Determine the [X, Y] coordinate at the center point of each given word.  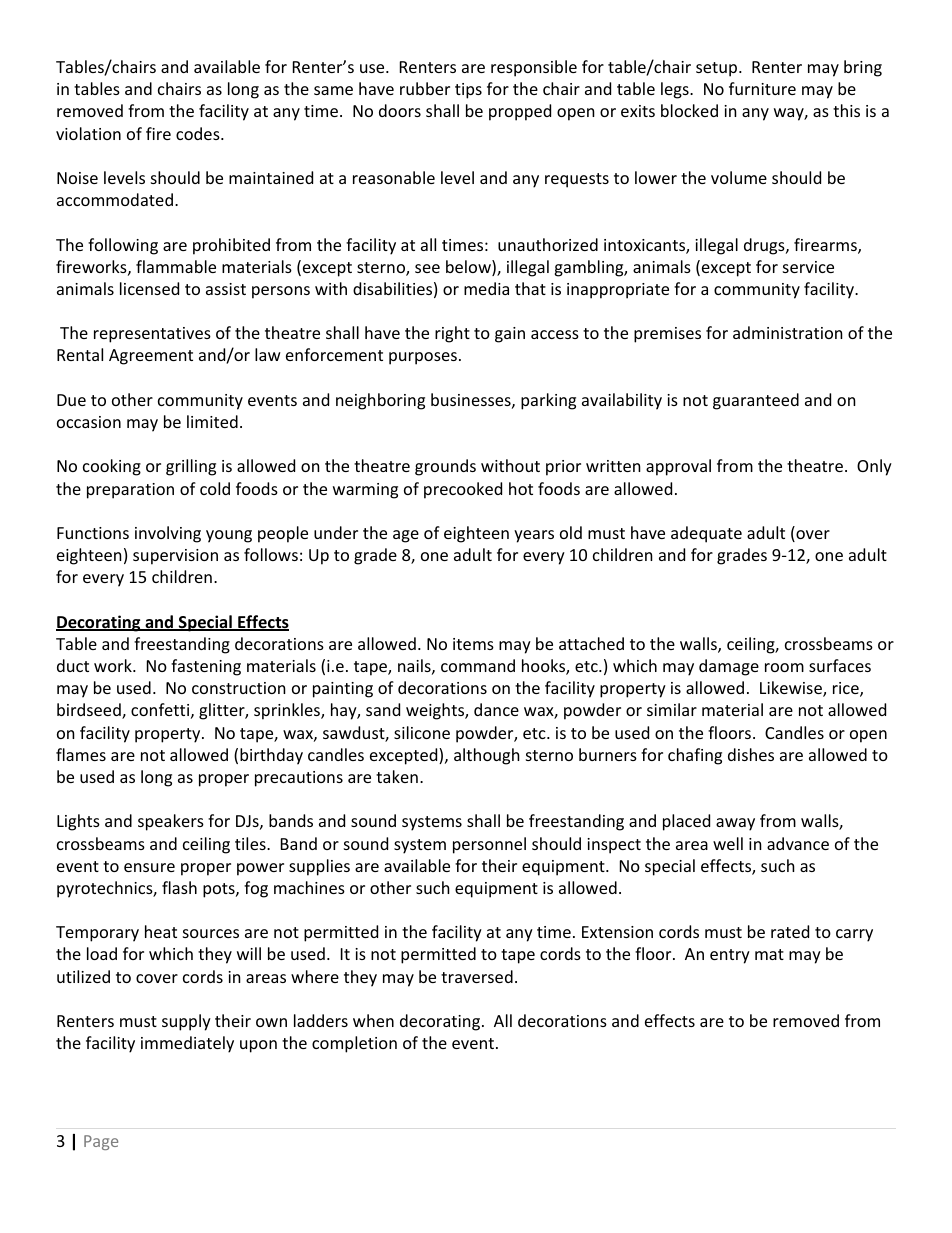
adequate [706, 534]
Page [101, 1142]
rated [790, 931]
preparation [130, 491]
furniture [762, 88]
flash [179, 887]
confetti [160, 709]
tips [468, 91]
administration [788, 332]
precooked [463, 490]
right [452, 334]
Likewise [792, 689]
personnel [489, 845]
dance [496, 709]
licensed [149, 288]
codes [199, 133]
